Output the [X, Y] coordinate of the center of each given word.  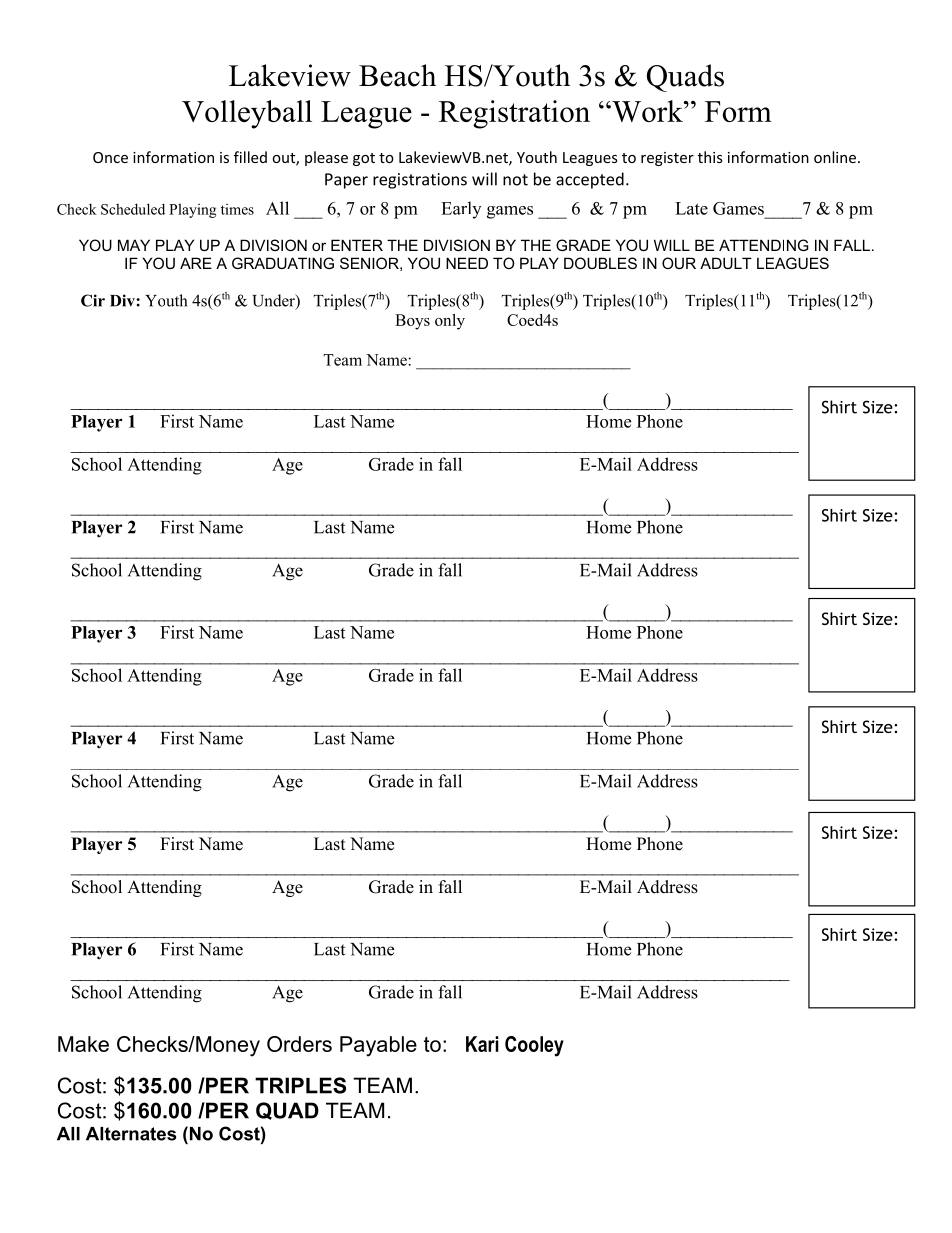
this [710, 157]
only [450, 322]
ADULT [726, 263]
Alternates [131, 1134]
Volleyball [247, 114]
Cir [93, 300]
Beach [397, 75]
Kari [482, 1044]
